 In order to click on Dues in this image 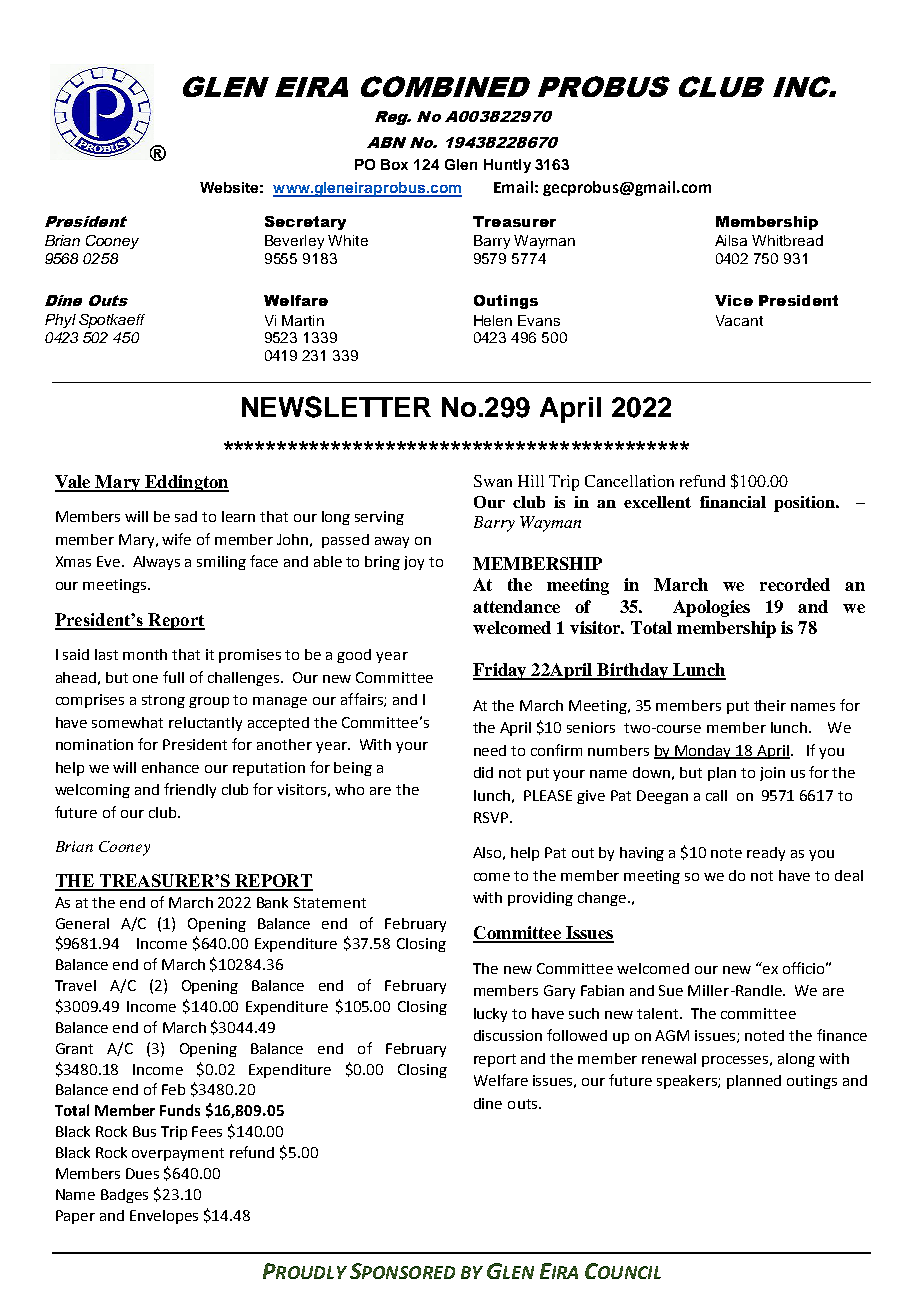, I will do `click(142, 1173)`.
